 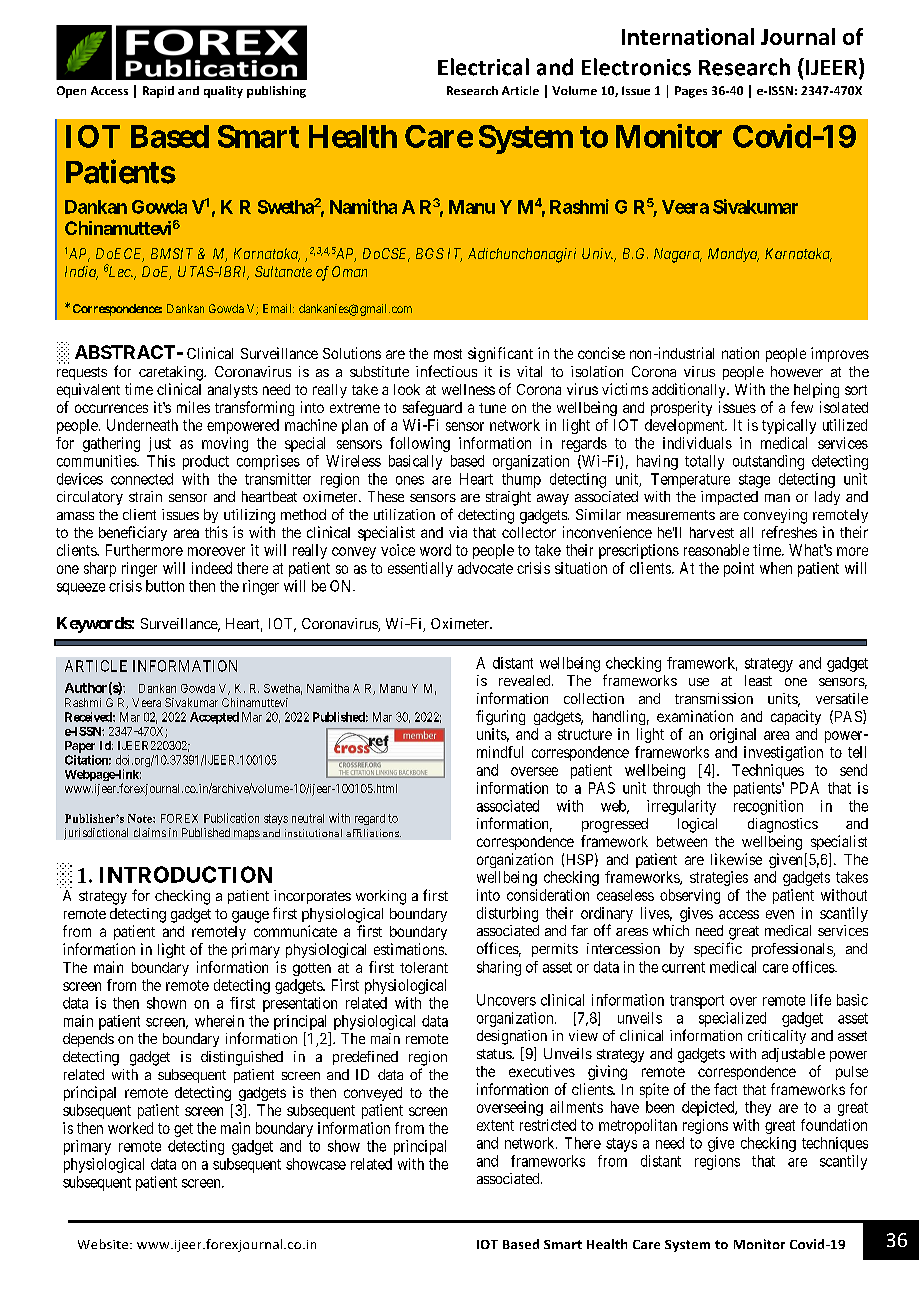 I want to click on diagnostics, so click(x=783, y=825).
